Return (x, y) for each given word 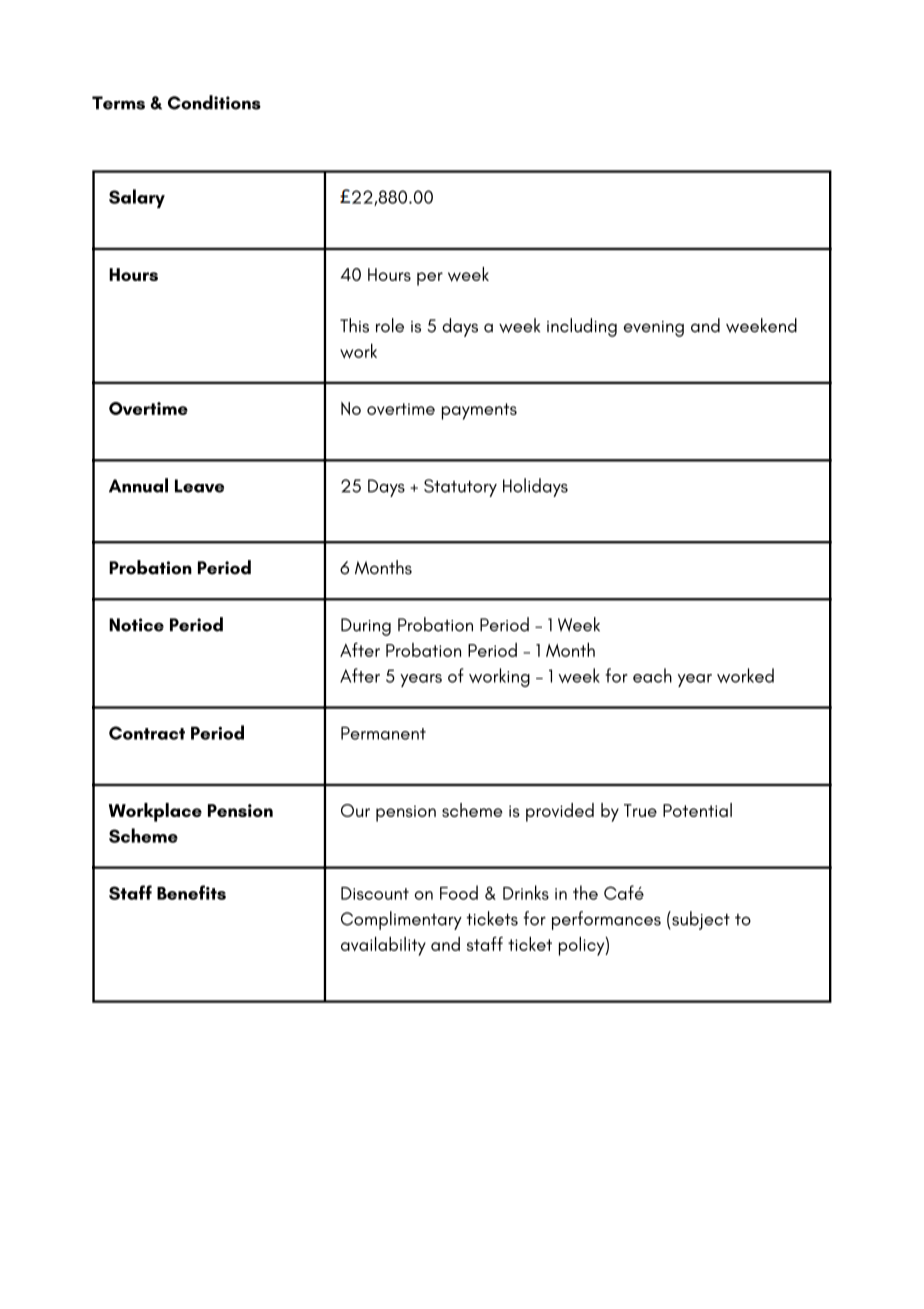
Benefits (191, 892)
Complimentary (401, 920)
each (652, 675)
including (582, 327)
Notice (136, 625)
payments (479, 411)
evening (654, 329)
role (390, 325)
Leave (199, 486)
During (366, 627)
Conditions (214, 102)
